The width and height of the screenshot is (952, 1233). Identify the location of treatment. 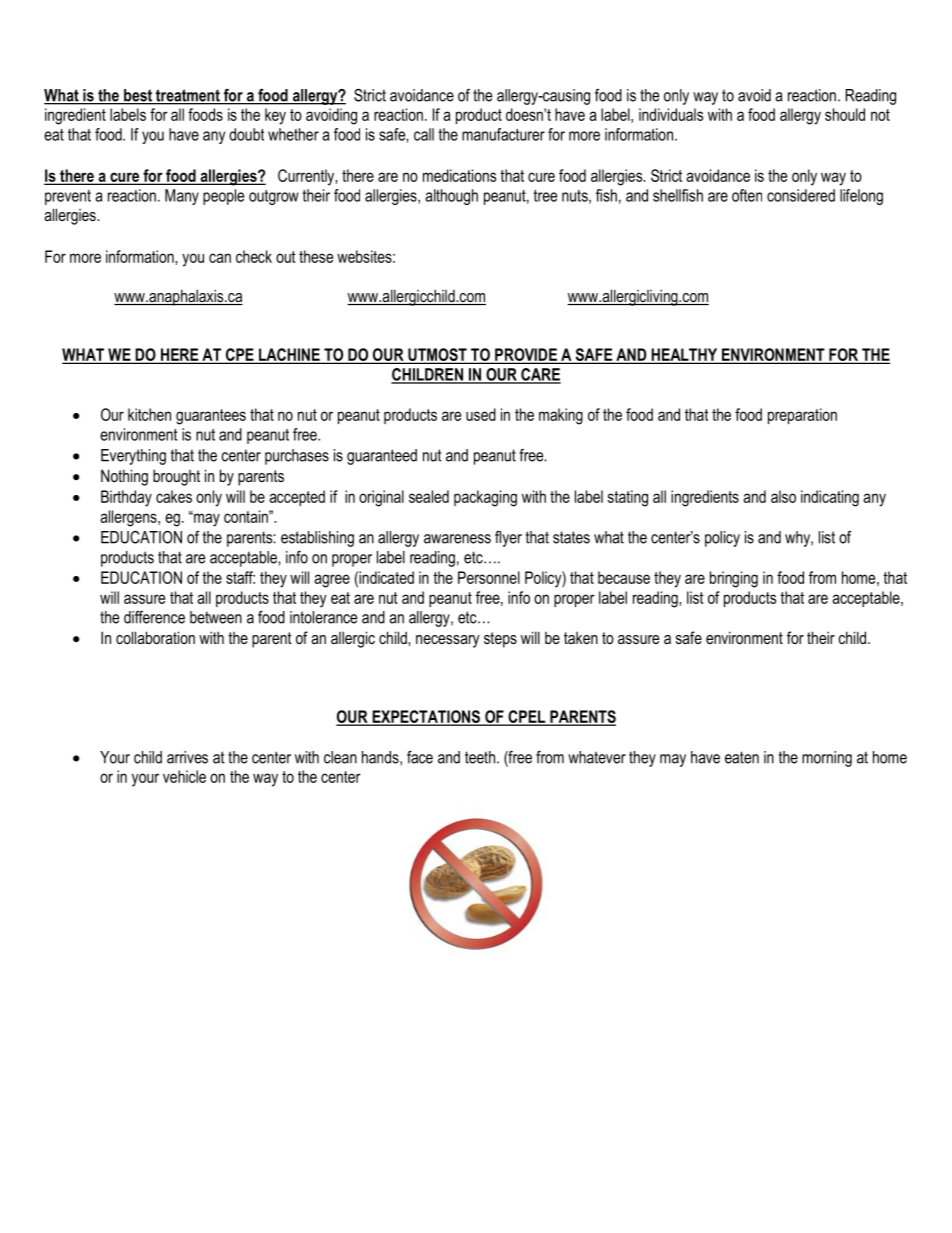
(188, 96).
